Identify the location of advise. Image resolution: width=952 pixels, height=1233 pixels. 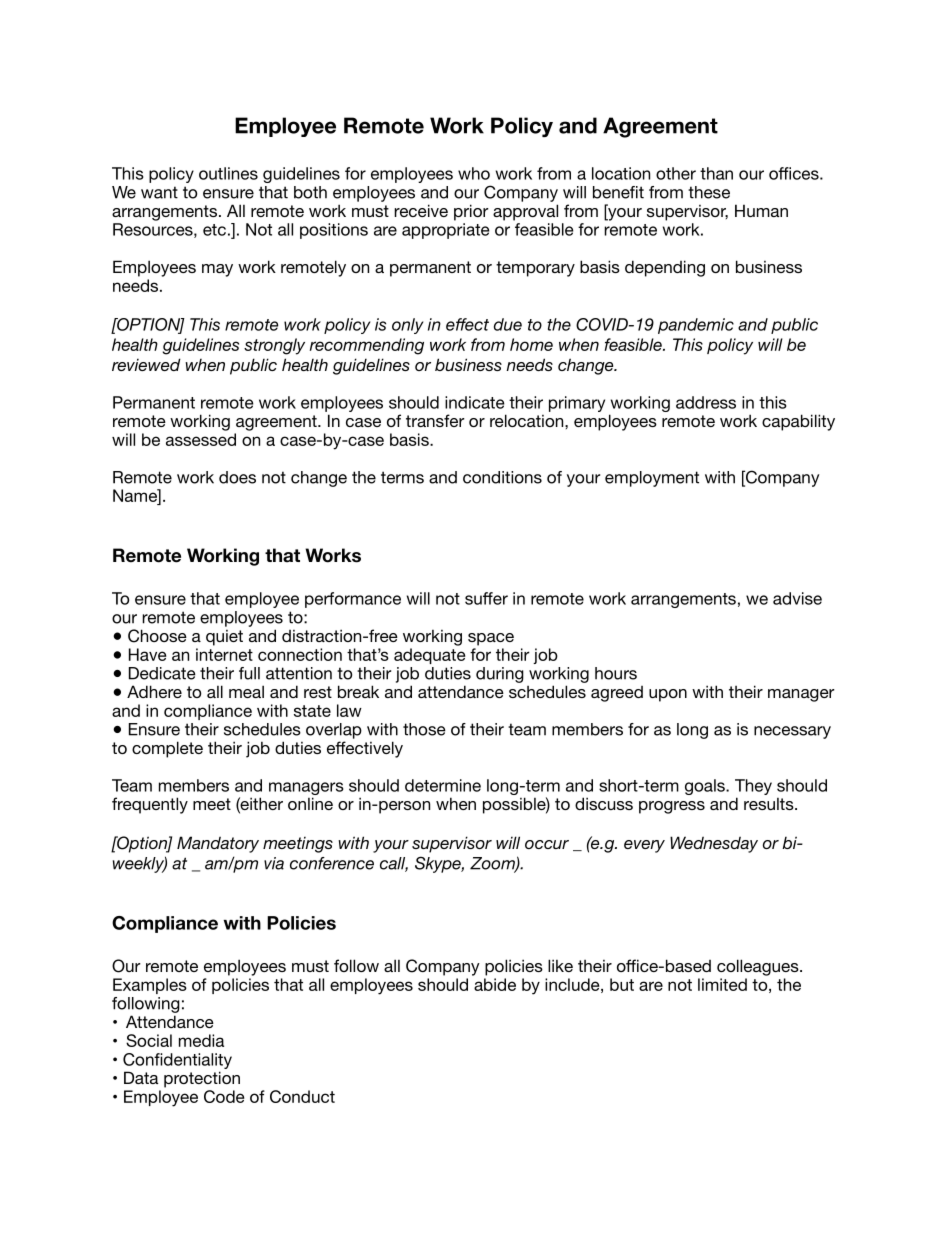
(797, 598).
